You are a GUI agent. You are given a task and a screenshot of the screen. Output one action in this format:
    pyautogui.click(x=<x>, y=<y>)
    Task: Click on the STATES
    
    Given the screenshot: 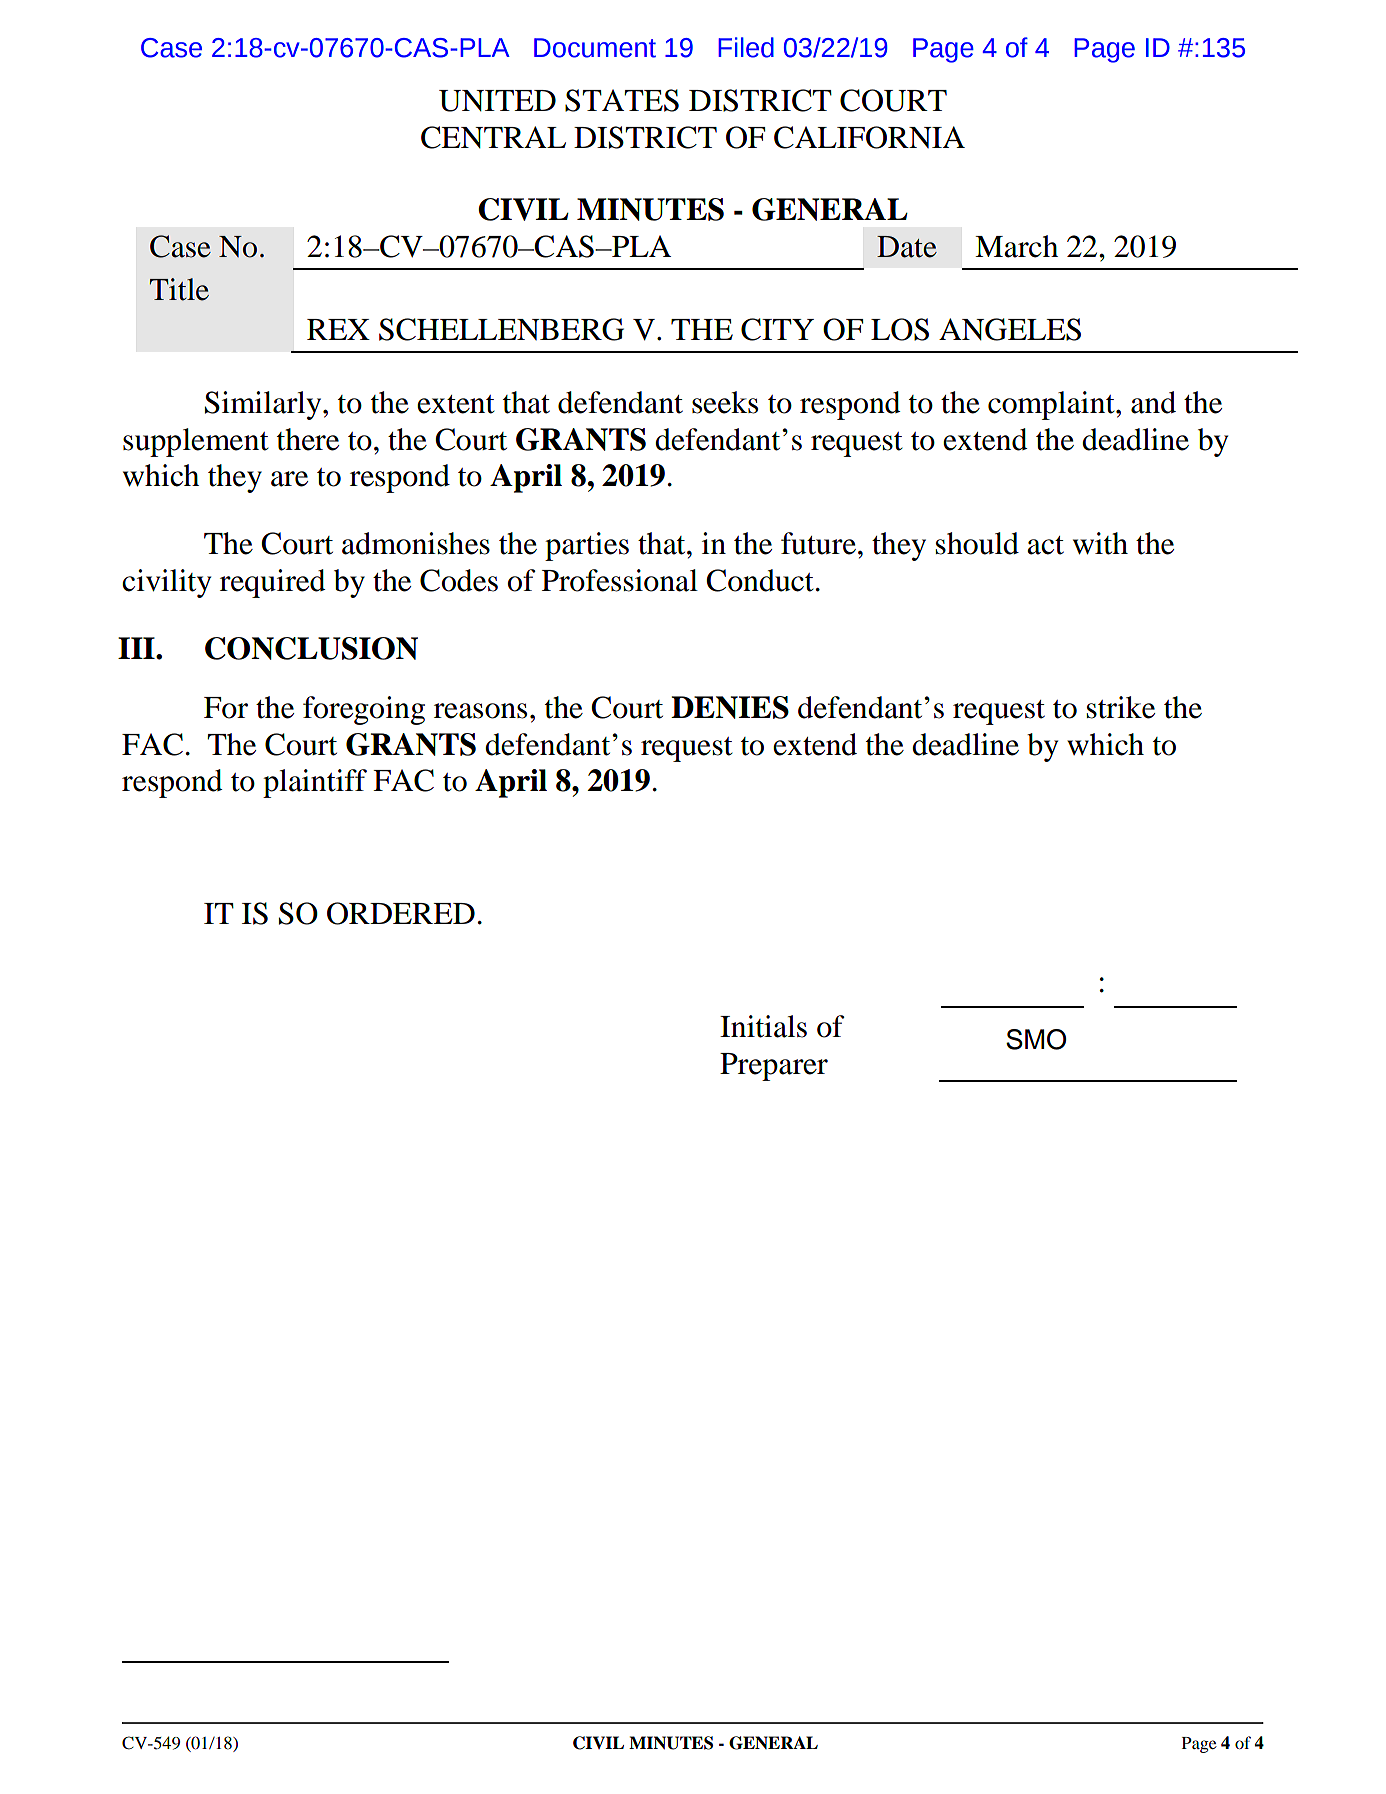 What is the action you would take?
    pyautogui.click(x=622, y=100)
